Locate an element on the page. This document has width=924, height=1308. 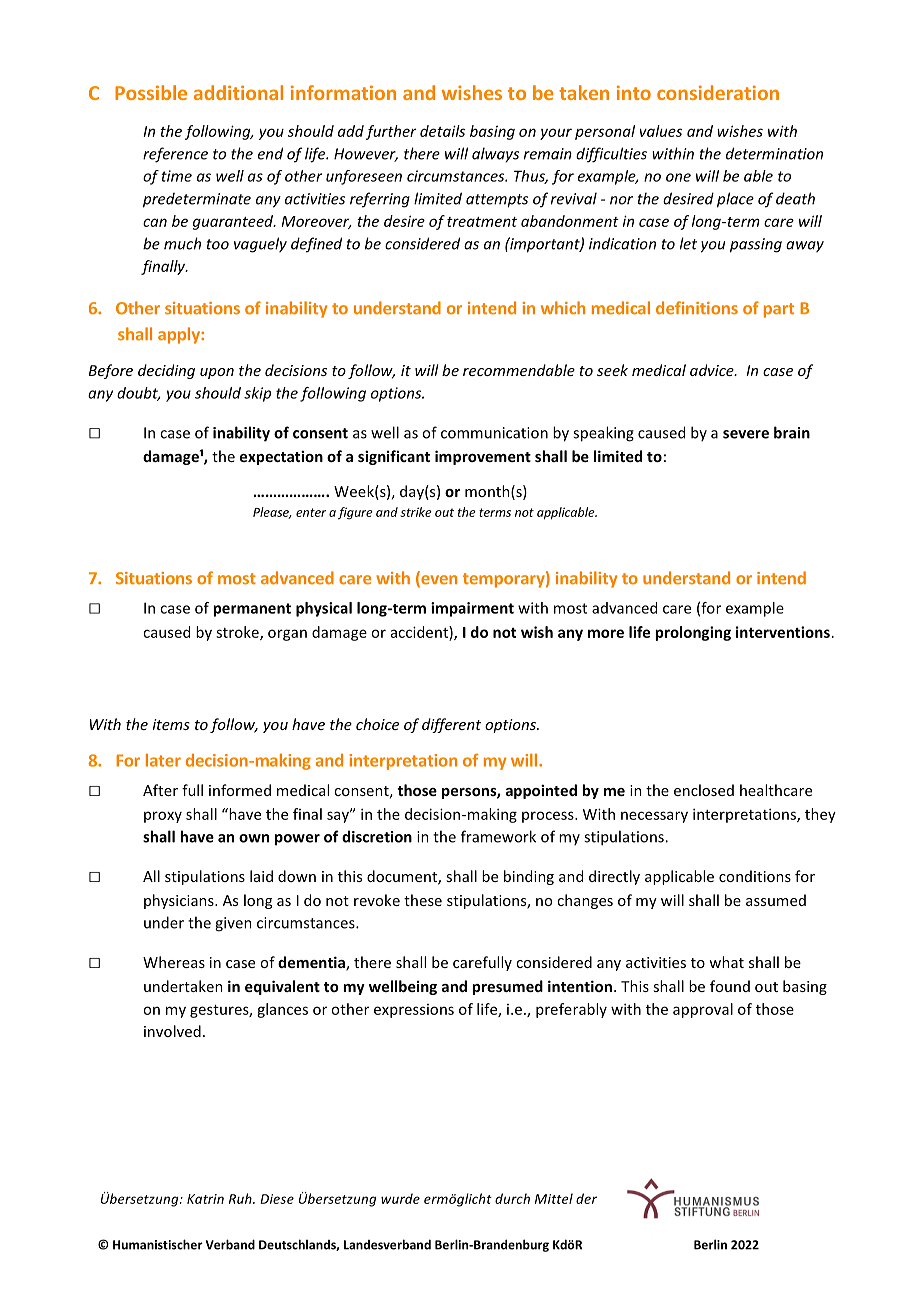
reference is located at coordinates (175, 155).
